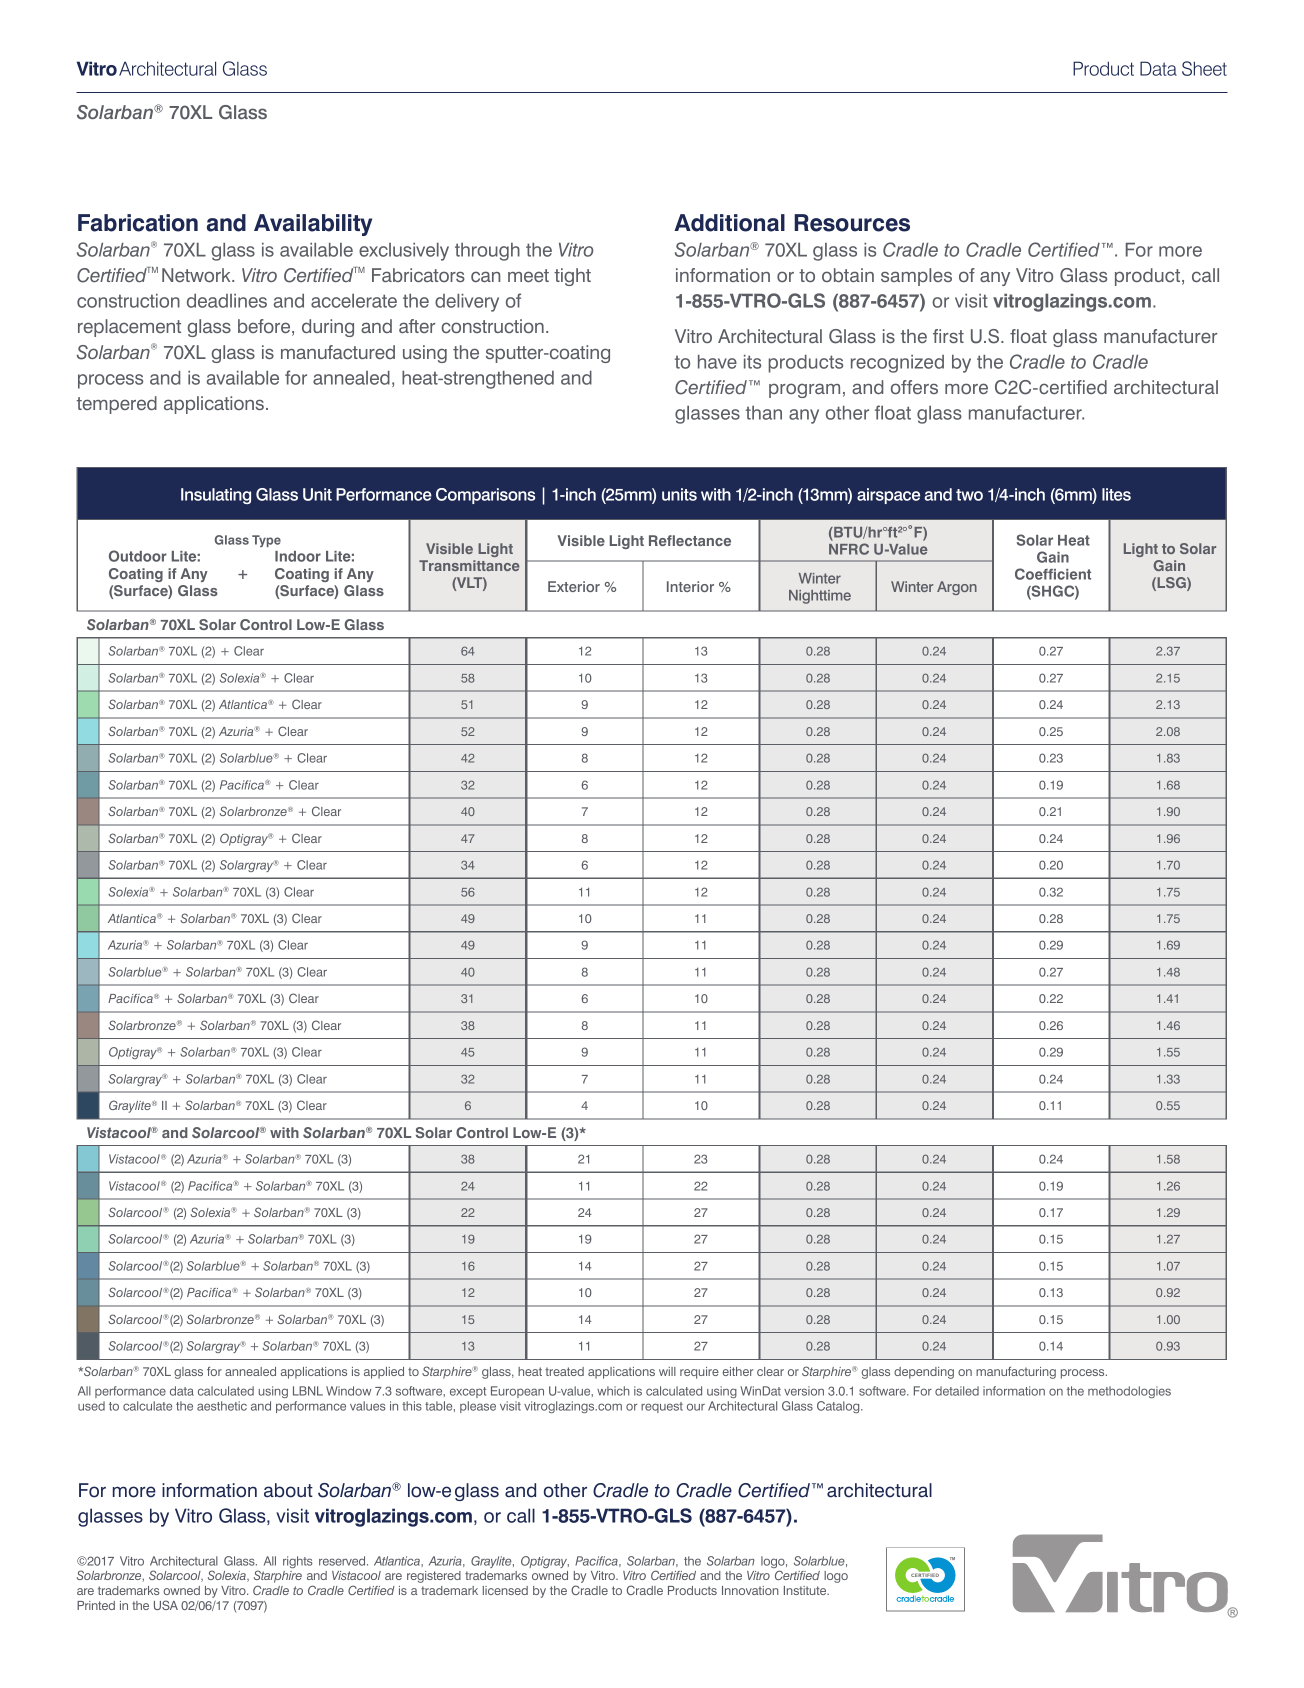 This page has width=1304, height=1688. What do you see at coordinates (888, 496) in the page?
I see `airspace` at bounding box center [888, 496].
